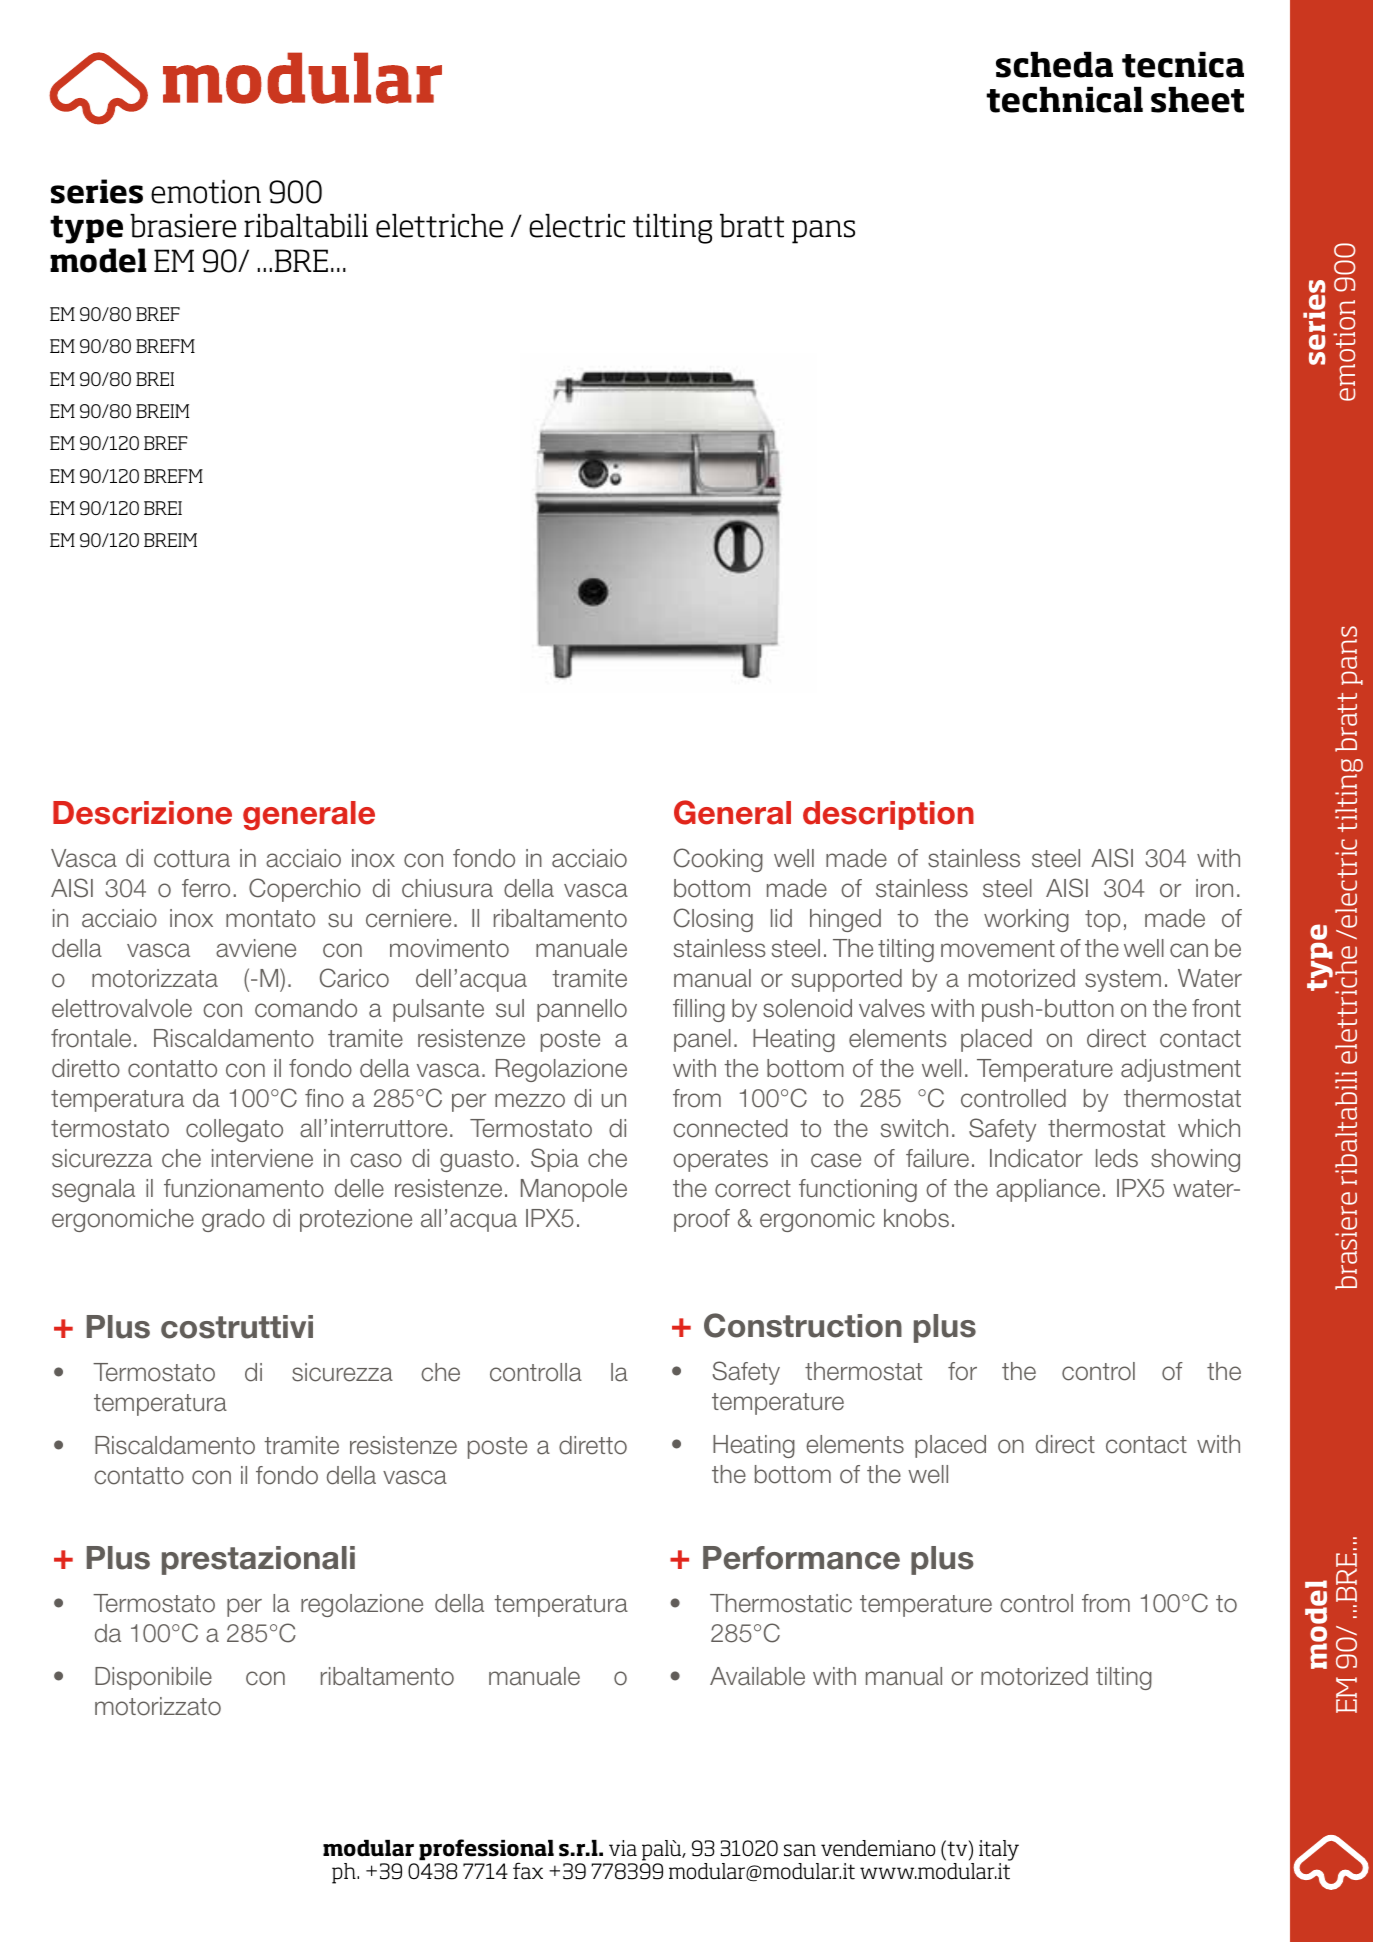 Image resolution: width=1373 pixels, height=1942 pixels. Describe the element at coordinates (623, 1848) in the image. I see `via` at that location.
